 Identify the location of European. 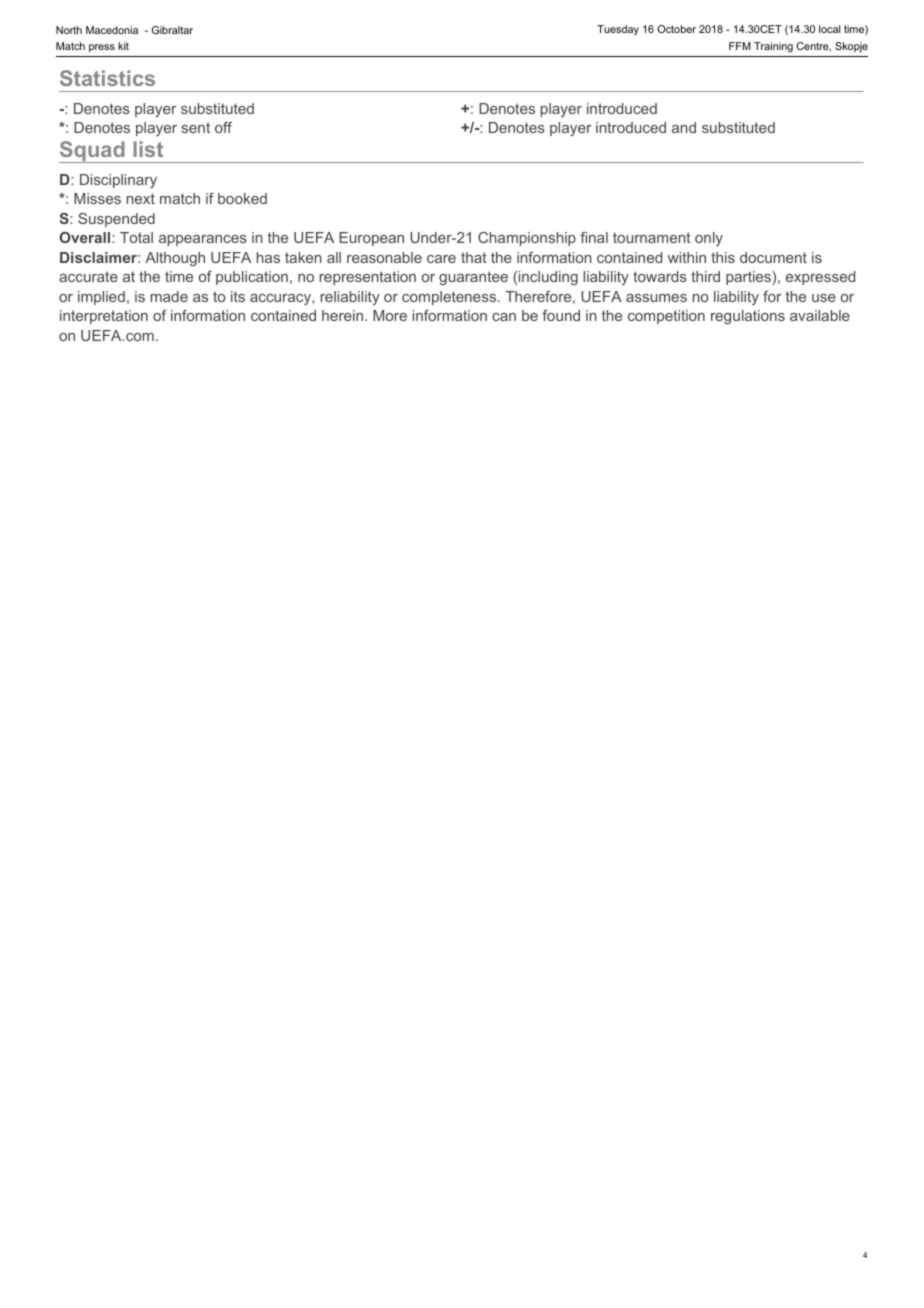
(371, 239).
